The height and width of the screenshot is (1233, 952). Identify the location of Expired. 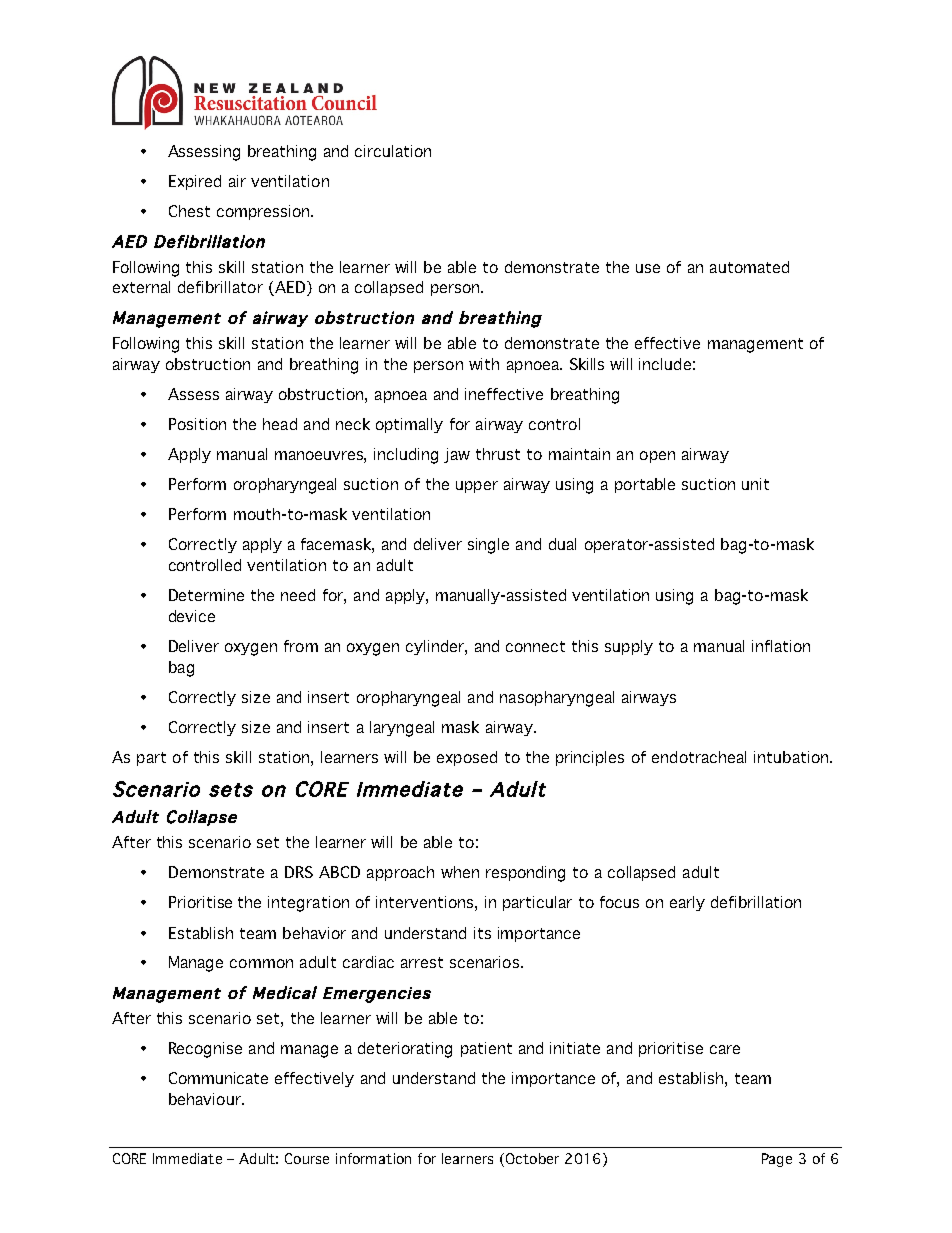
(195, 182).
